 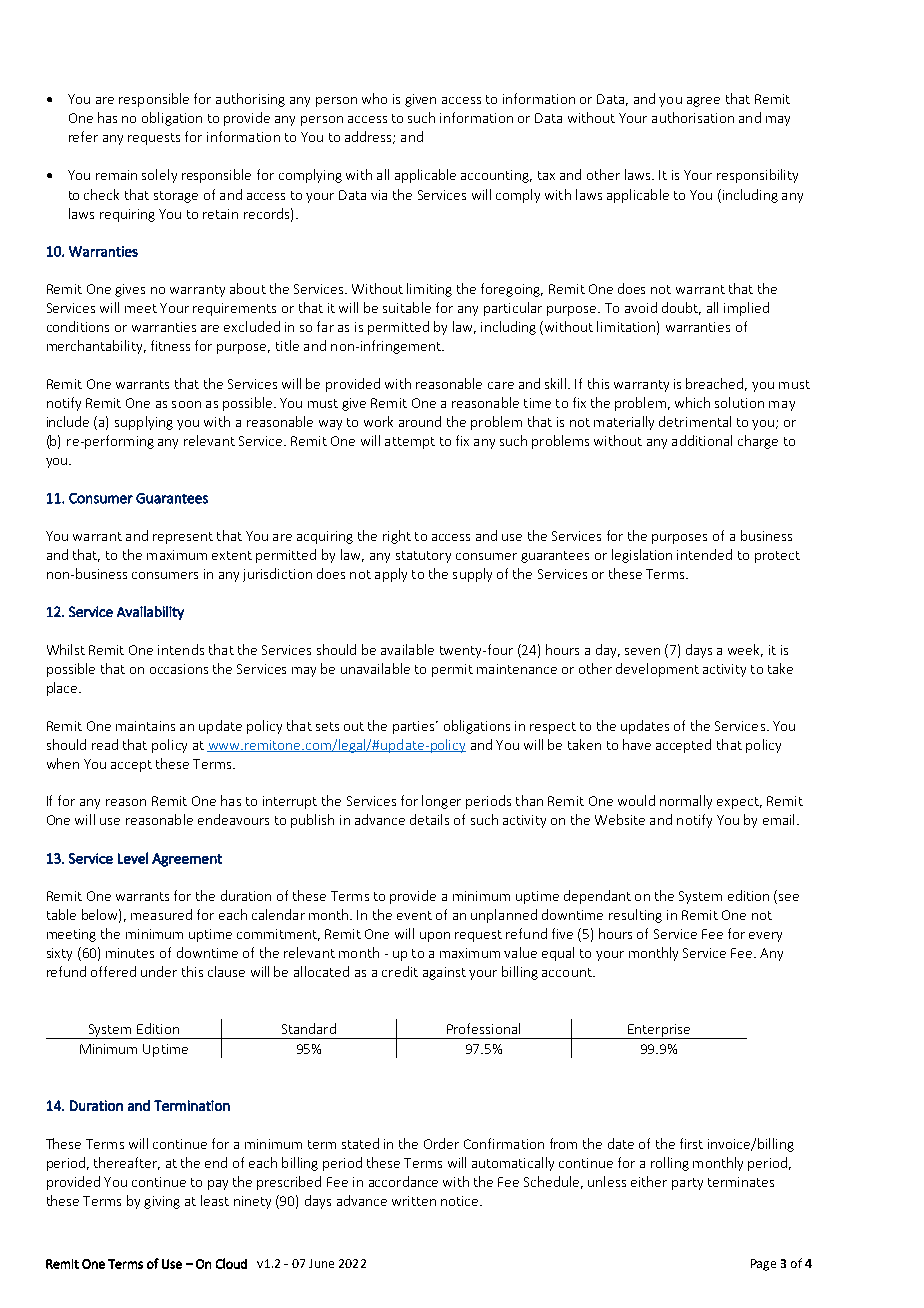 I want to click on giving, so click(x=162, y=1202).
